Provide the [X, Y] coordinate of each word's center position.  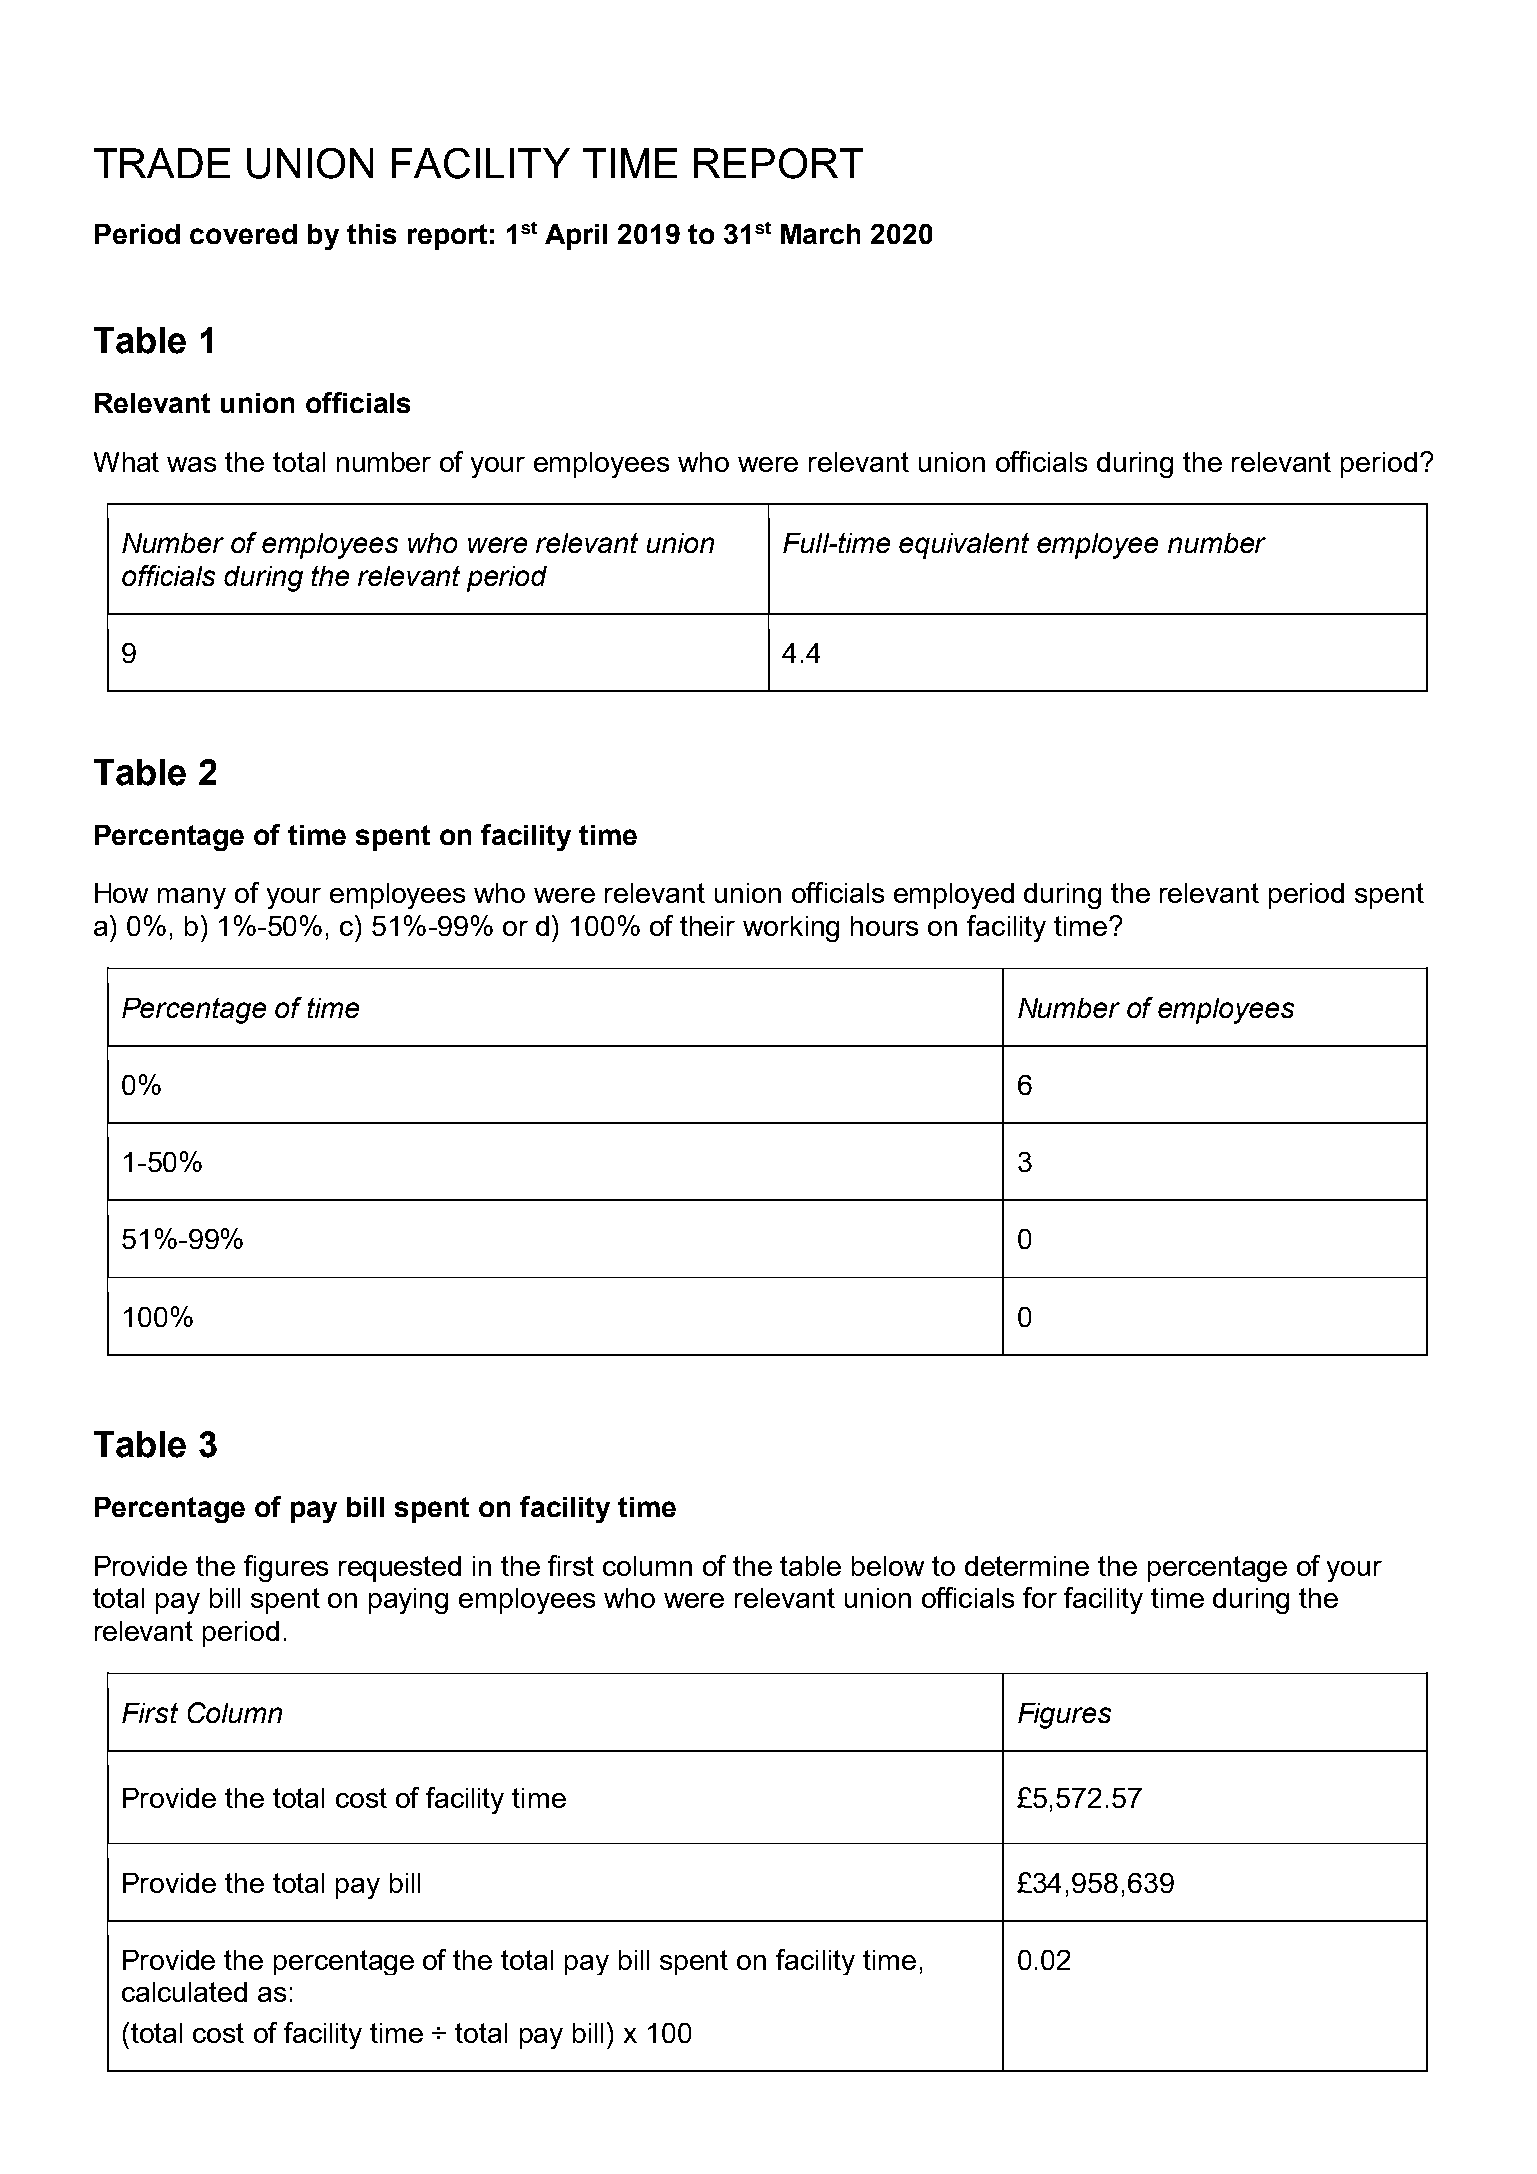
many [192, 898]
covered [243, 234]
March [820, 234]
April [576, 237]
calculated [184, 1992]
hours [884, 926]
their [707, 926]
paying [408, 1601]
